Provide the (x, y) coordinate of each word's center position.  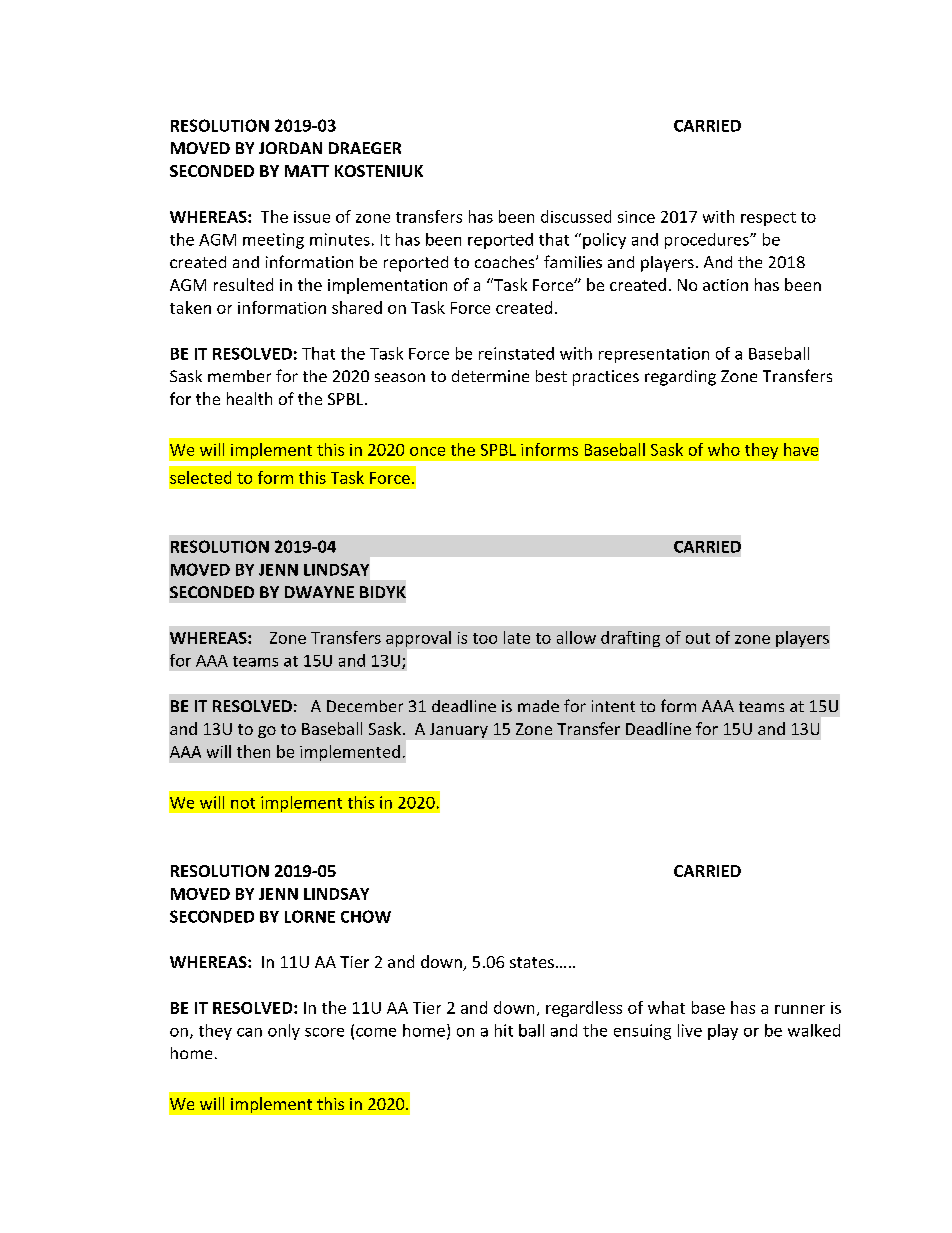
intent (613, 706)
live (690, 1030)
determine (490, 376)
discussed (576, 216)
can (249, 1032)
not (243, 803)
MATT (307, 171)
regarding (680, 378)
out (698, 638)
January (459, 730)
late (517, 637)
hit (504, 1030)
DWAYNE (319, 592)
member (239, 376)
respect (768, 219)
